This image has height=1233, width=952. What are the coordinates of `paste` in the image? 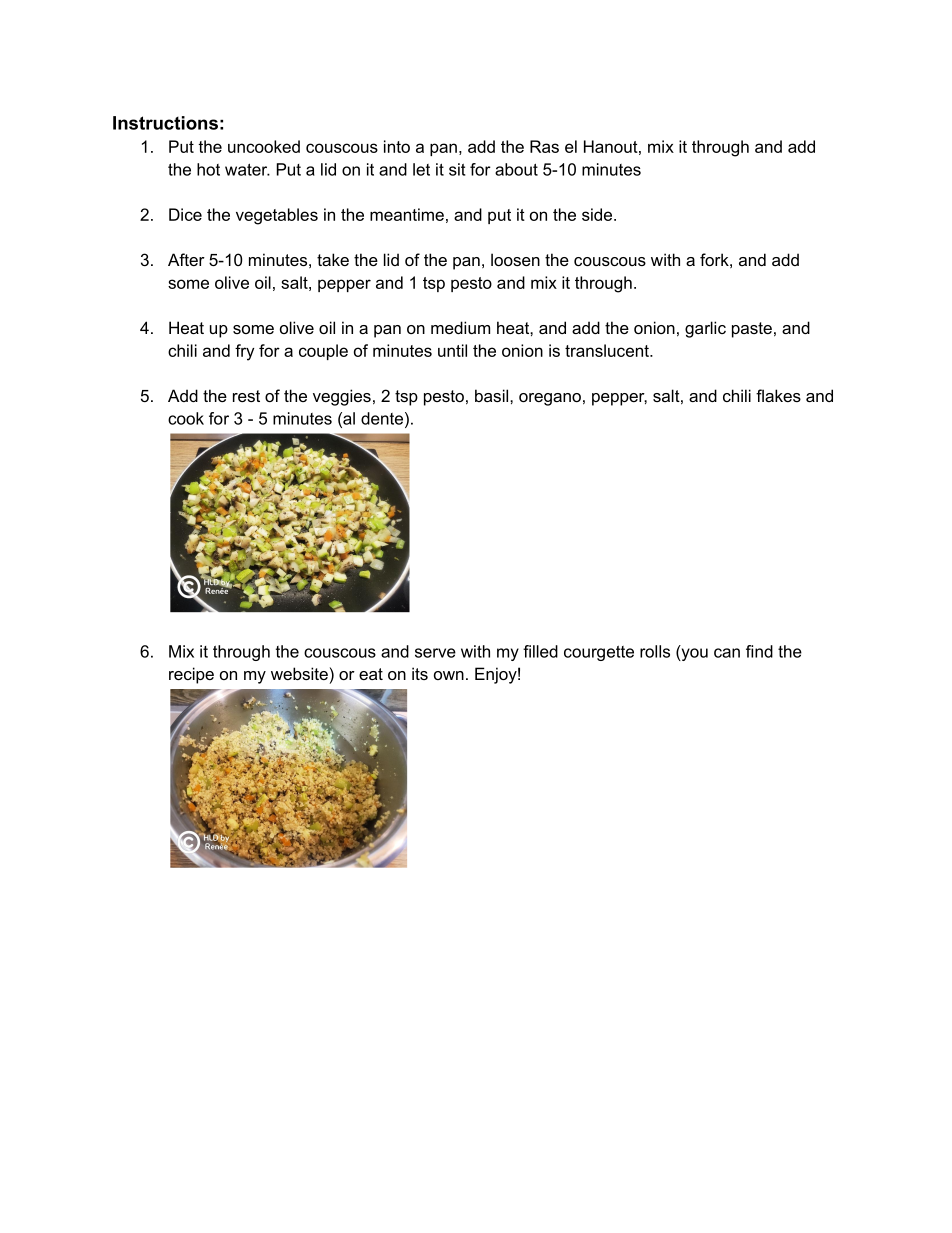 It's located at (752, 330).
